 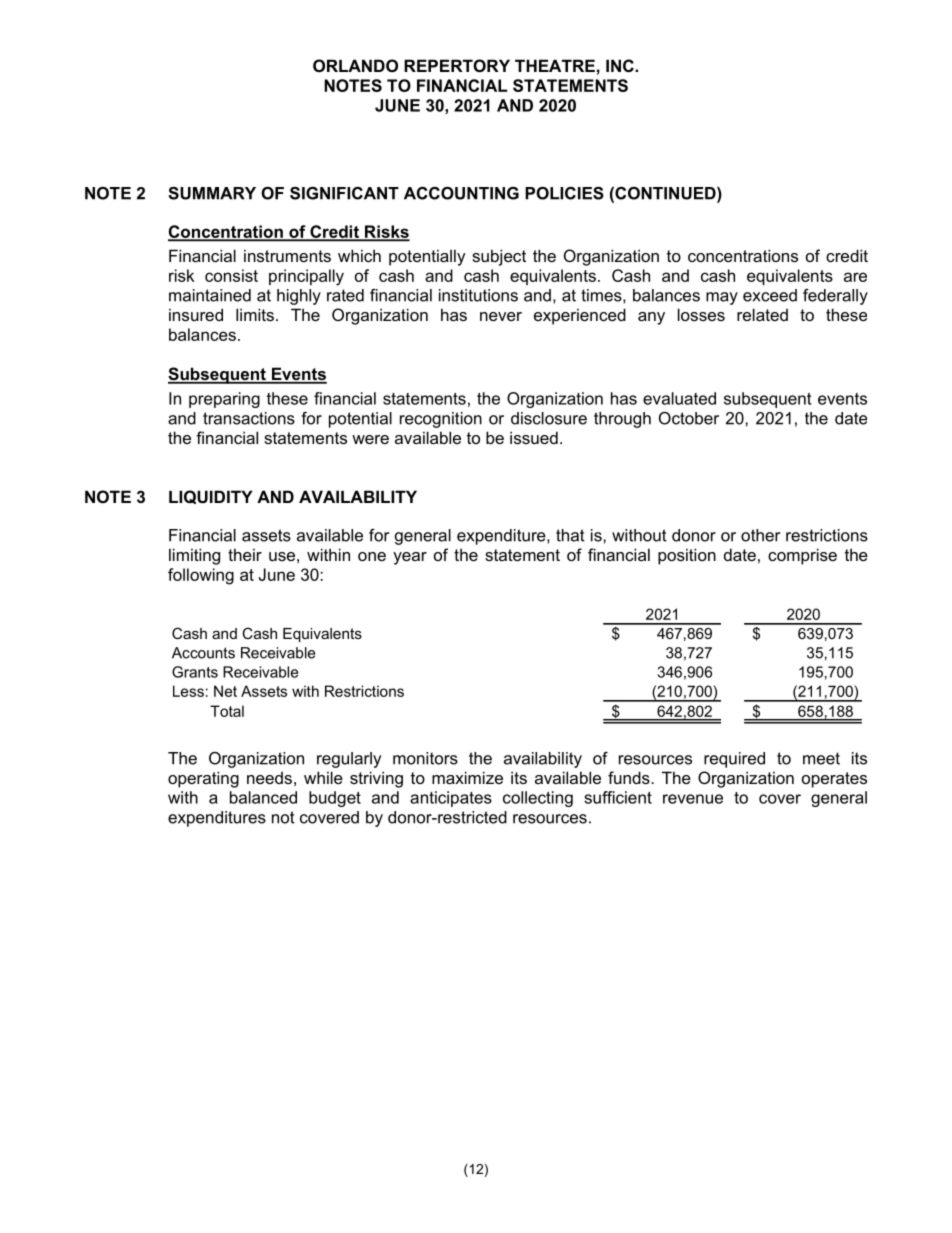 I want to click on collecting, so click(x=538, y=799).
